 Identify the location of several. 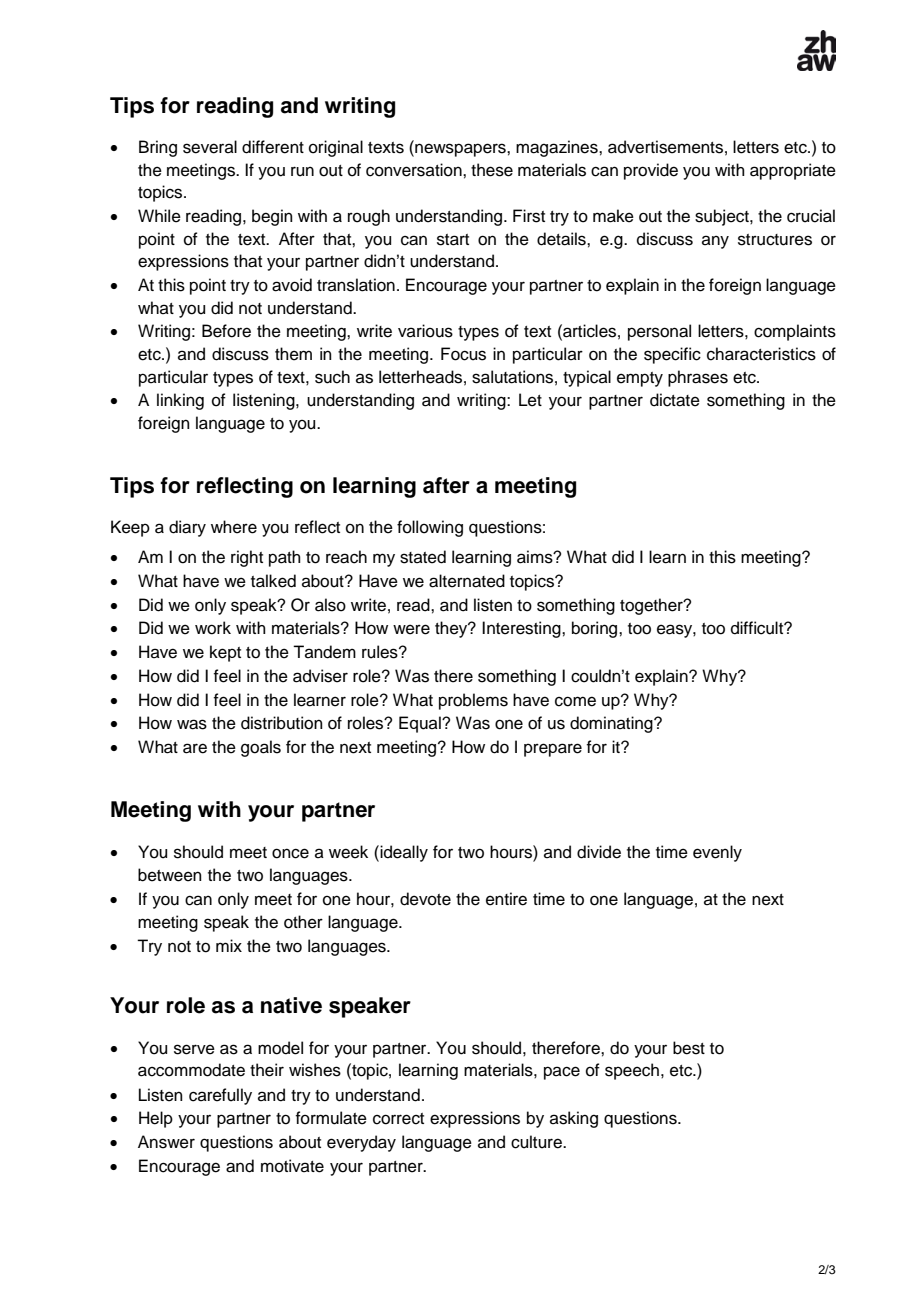
(210, 147).
